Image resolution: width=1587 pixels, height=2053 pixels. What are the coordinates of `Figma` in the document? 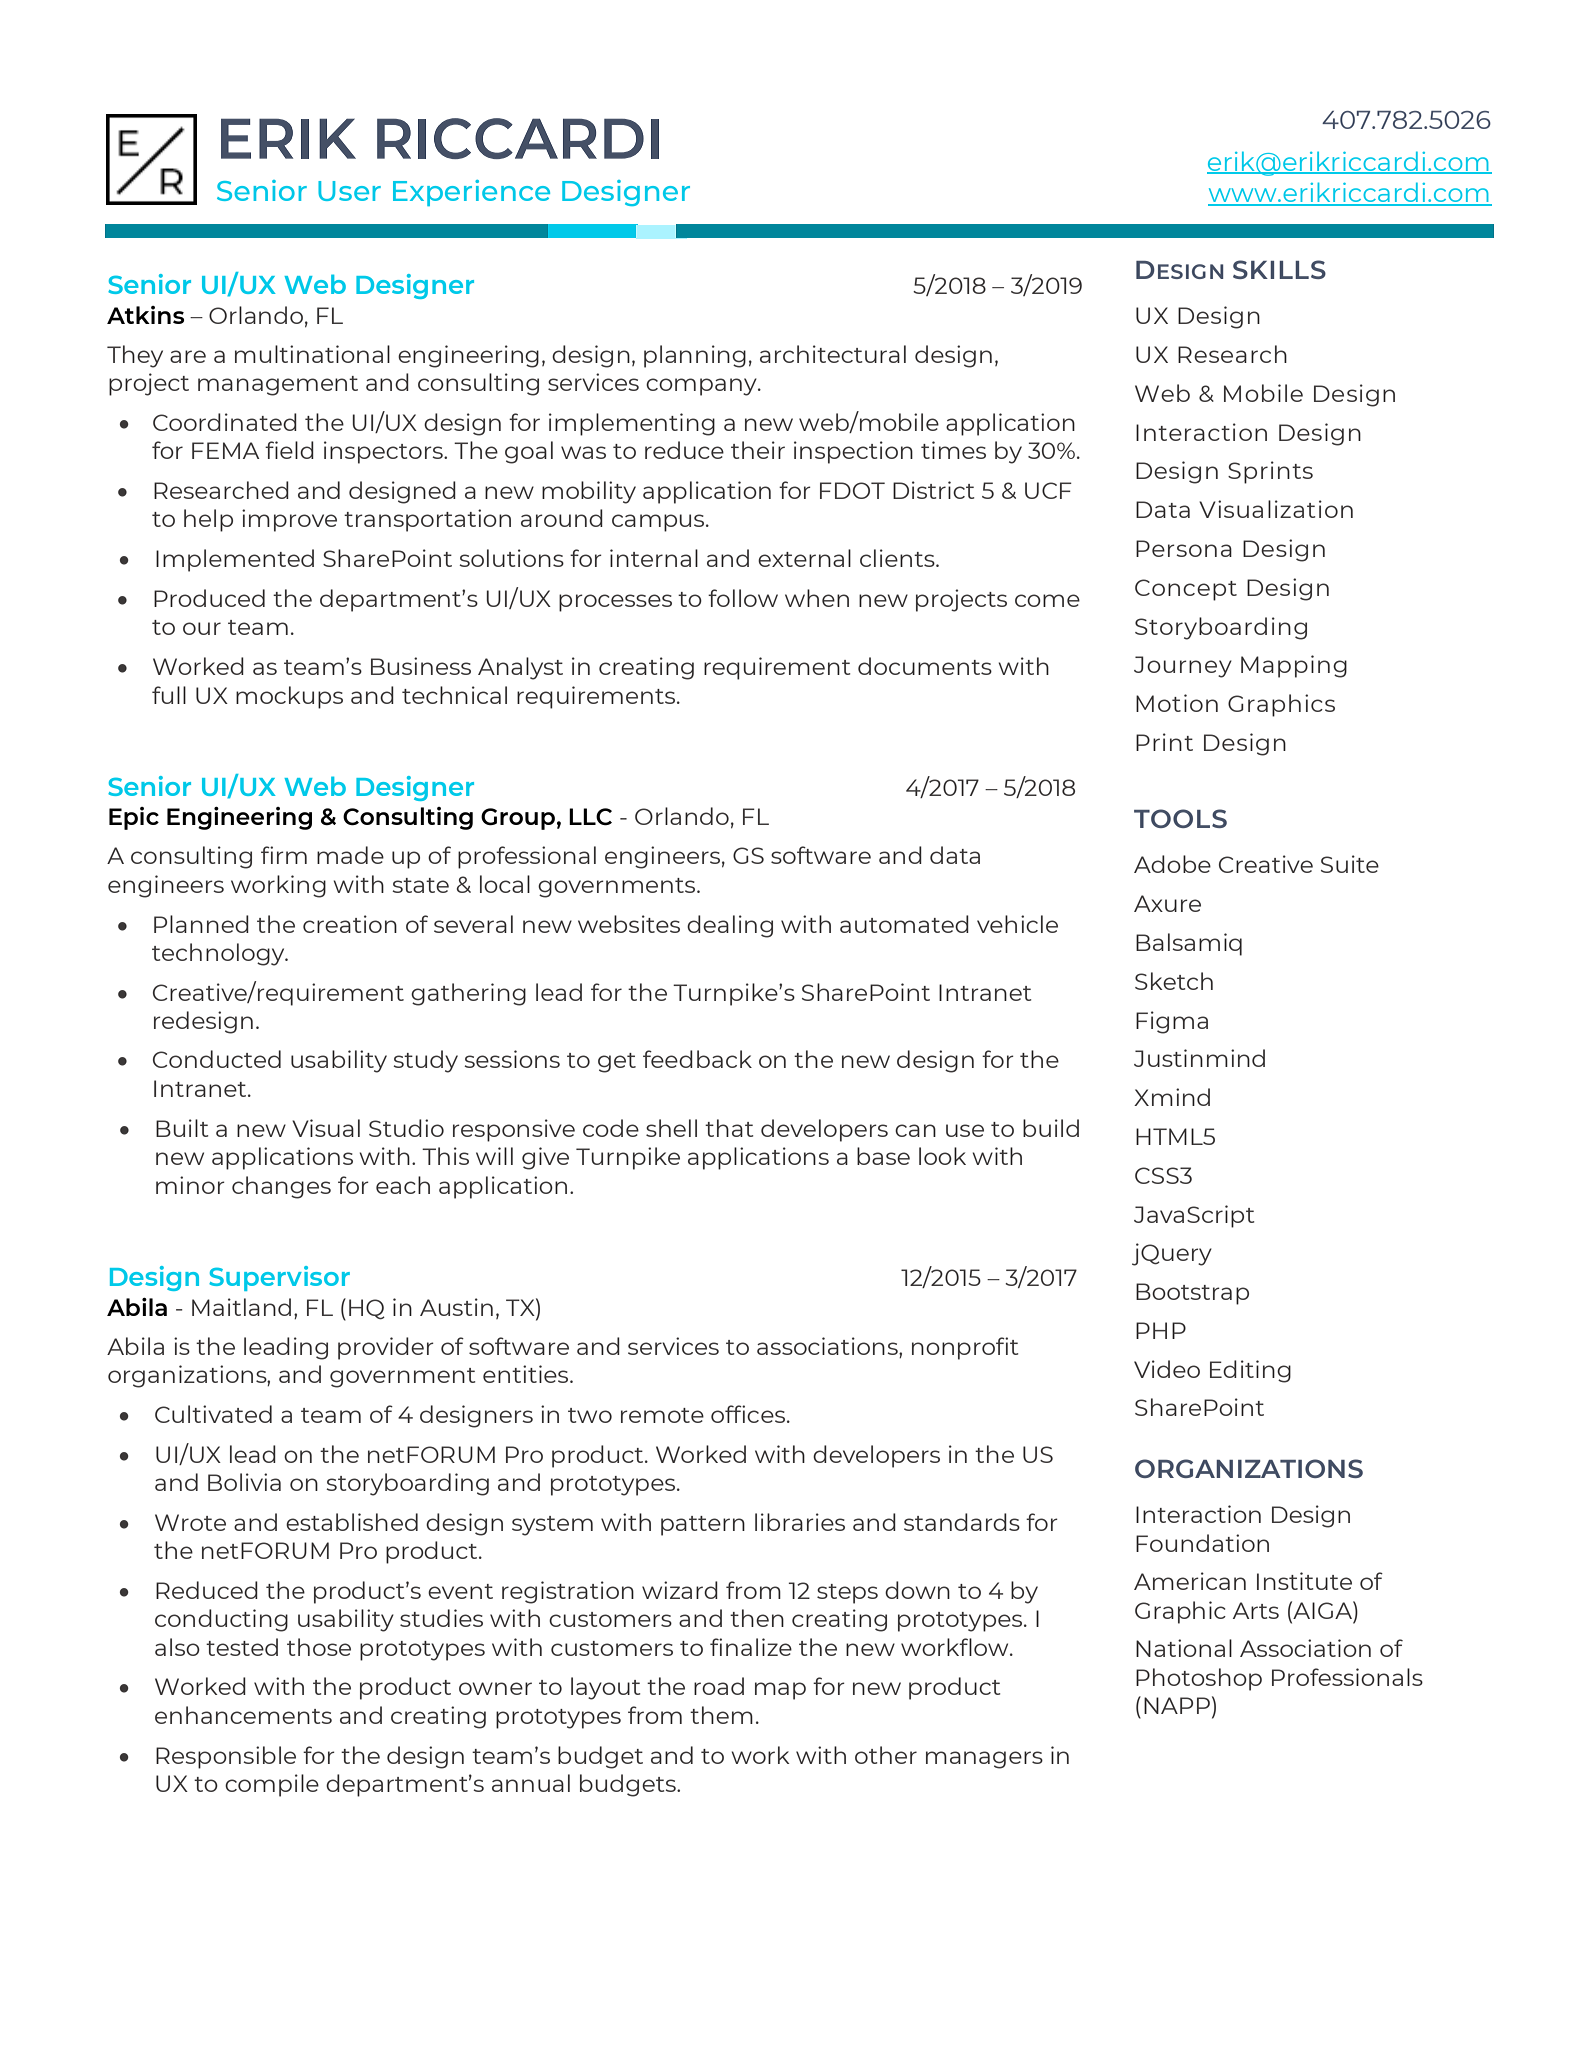 It's located at (1172, 1022).
